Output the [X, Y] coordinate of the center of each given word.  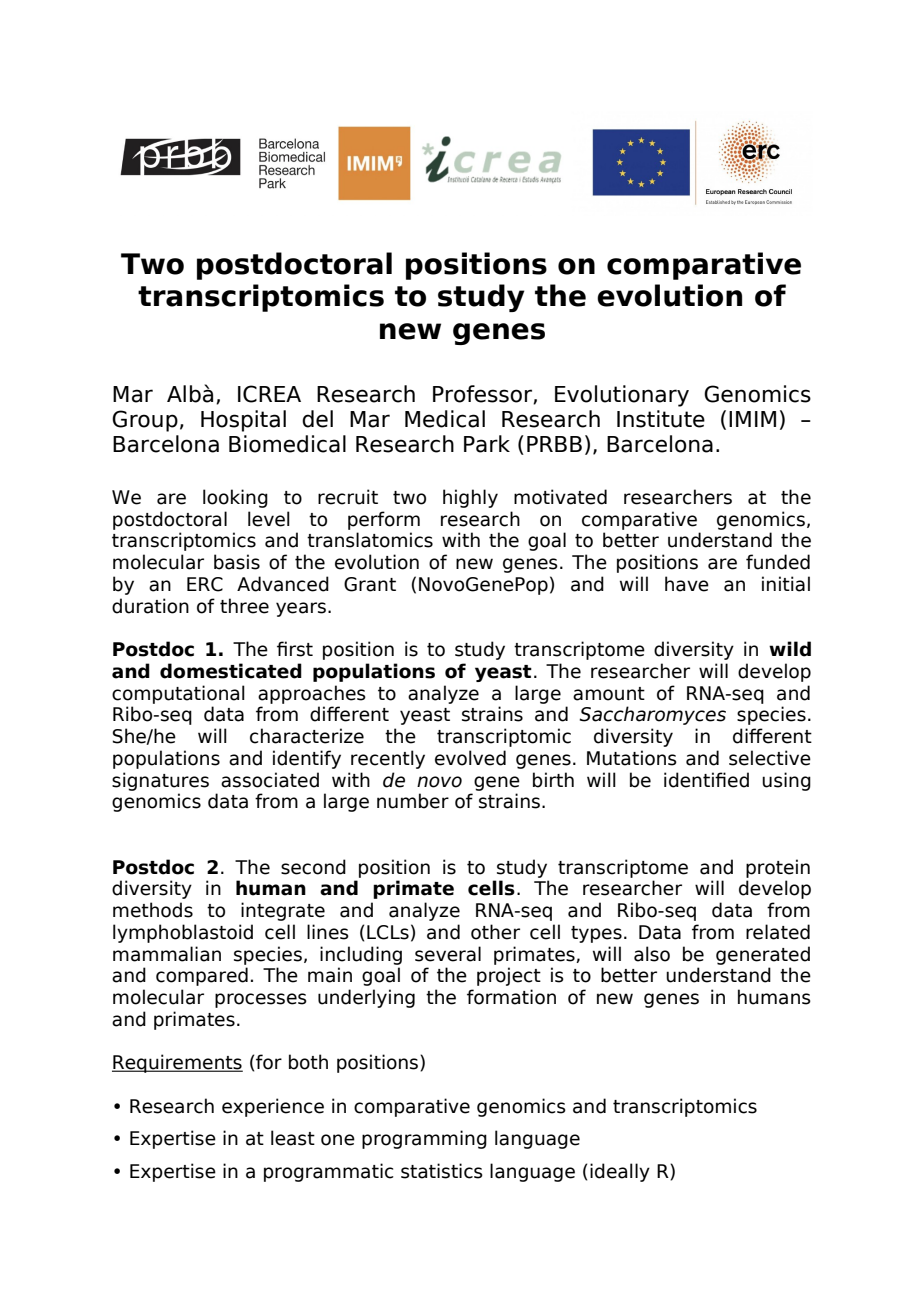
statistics [442, 1171]
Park [487, 444]
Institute [661, 419]
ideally [620, 1172]
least [293, 1138]
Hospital [243, 421]
